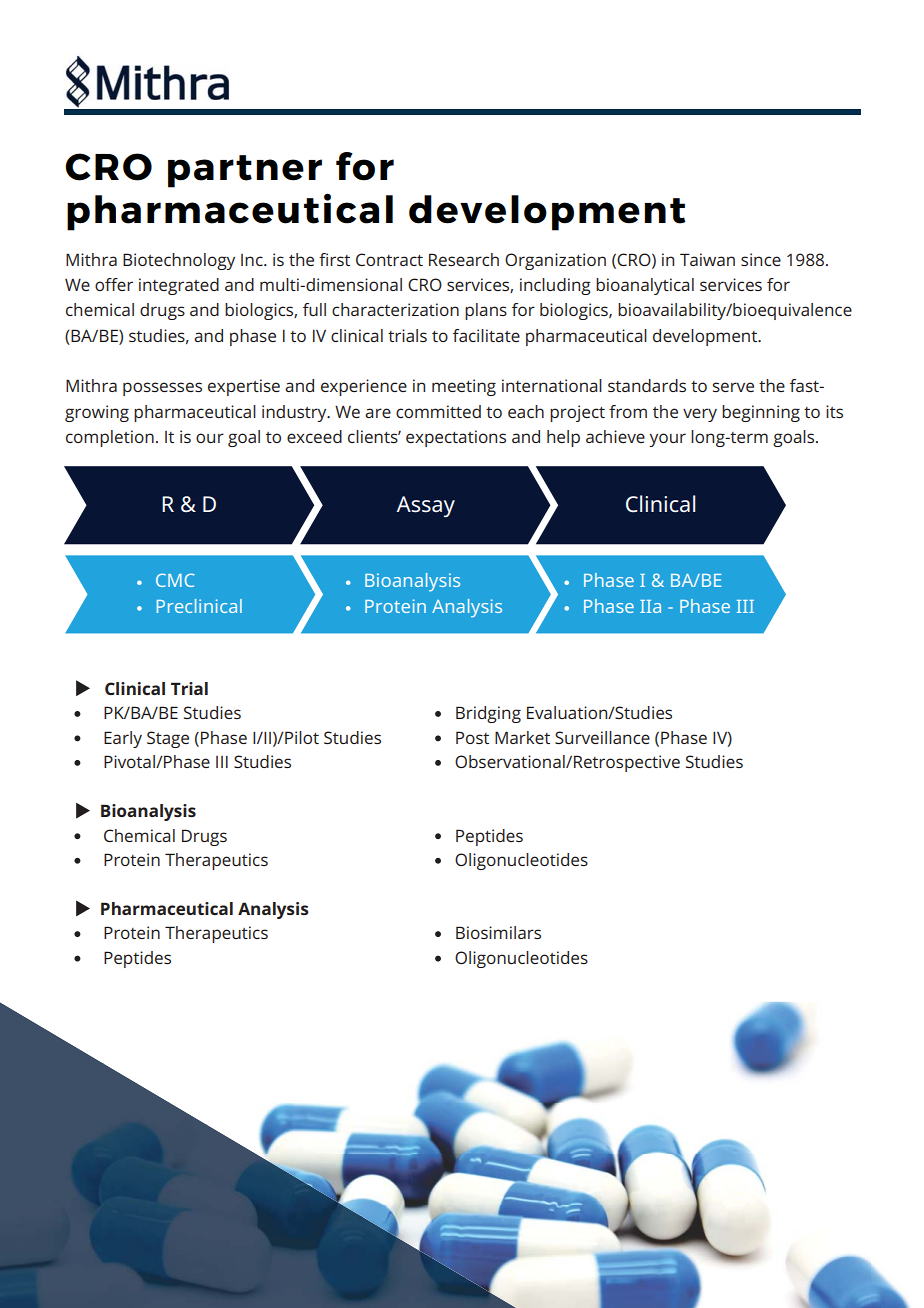 The height and width of the screenshot is (1308, 924). I want to click on partner, so click(245, 171).
